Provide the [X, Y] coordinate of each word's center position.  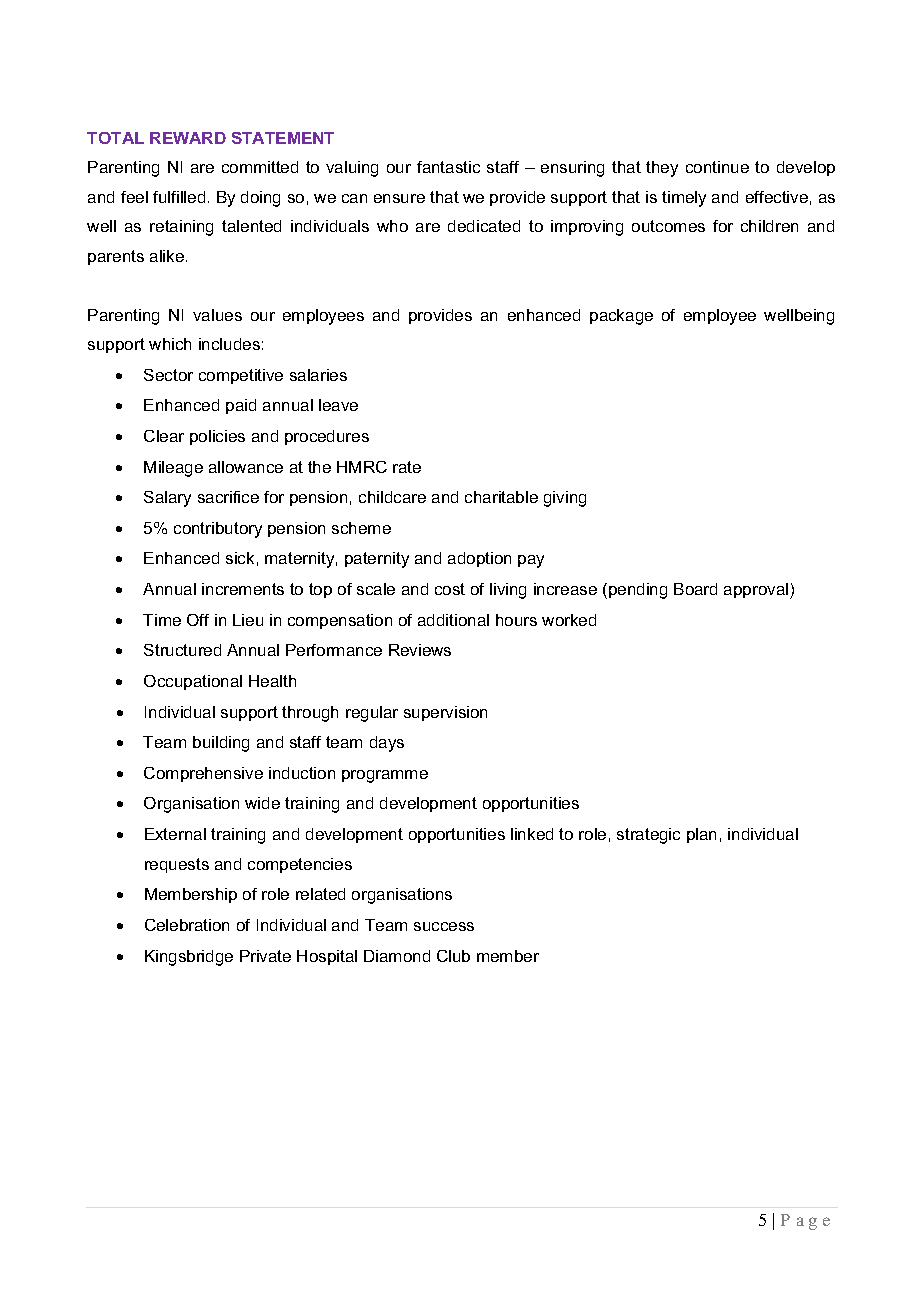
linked [532, 834]
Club [453, 956]
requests [177, 865]
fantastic [448, 167]
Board [695, 589]
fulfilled [179, 197]
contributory [218, 530]
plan [701, 835]
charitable [501, 497]
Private [265, 956]
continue [717, 167]
